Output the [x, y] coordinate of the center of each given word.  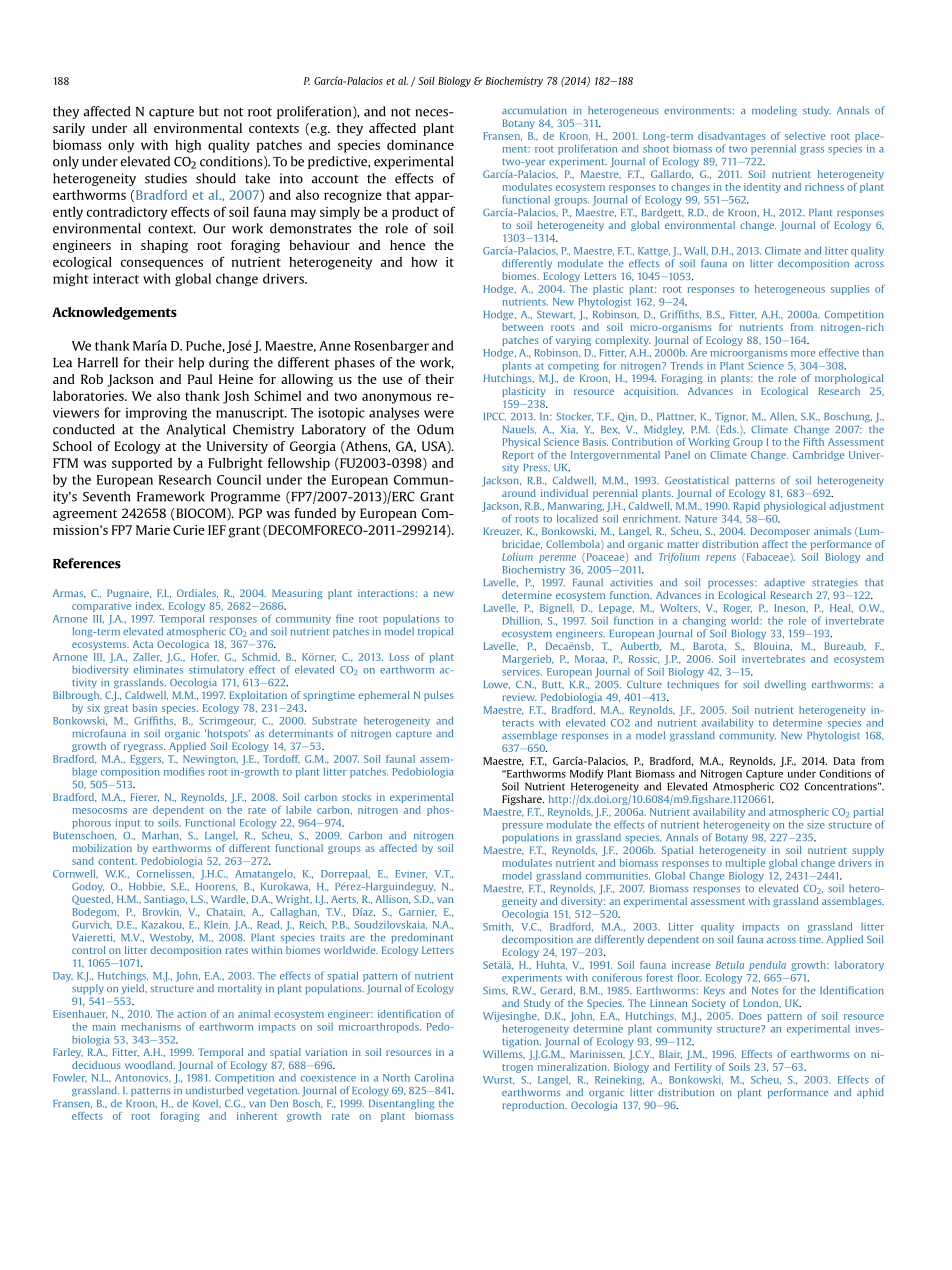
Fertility [693, 1068]
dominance [420, 145]
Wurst [499, 1080]
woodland [150, 1065]
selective [805, 136]
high [188, 146]
